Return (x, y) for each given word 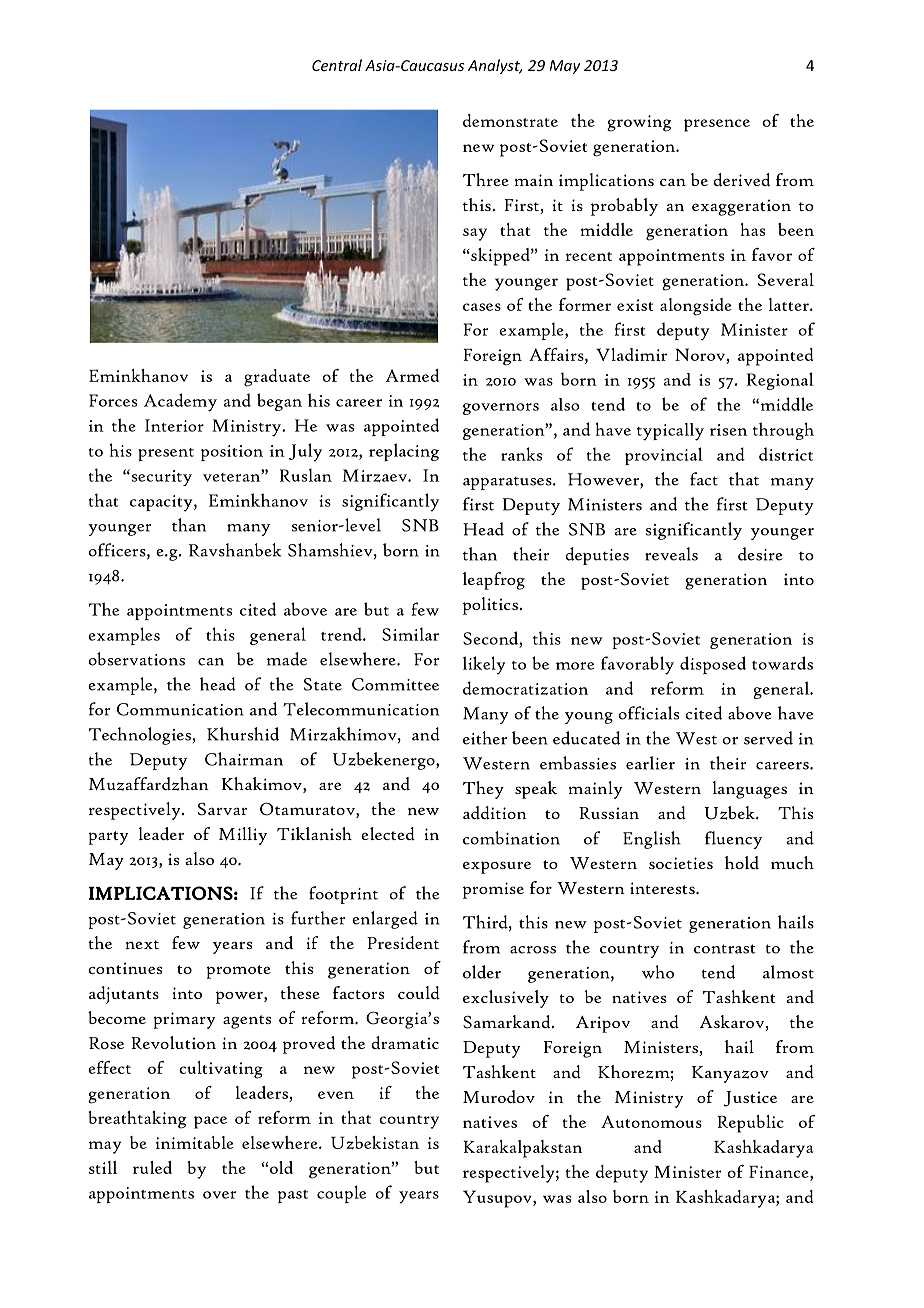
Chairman (244, 759)
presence (717, 125)
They (483, 790)
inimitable (195, 1142)
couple (341, 1194)
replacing (404, 452)
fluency (733, 840)
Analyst (495, 66)
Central (337, 65)
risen (728, 430)
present (166, 454)
